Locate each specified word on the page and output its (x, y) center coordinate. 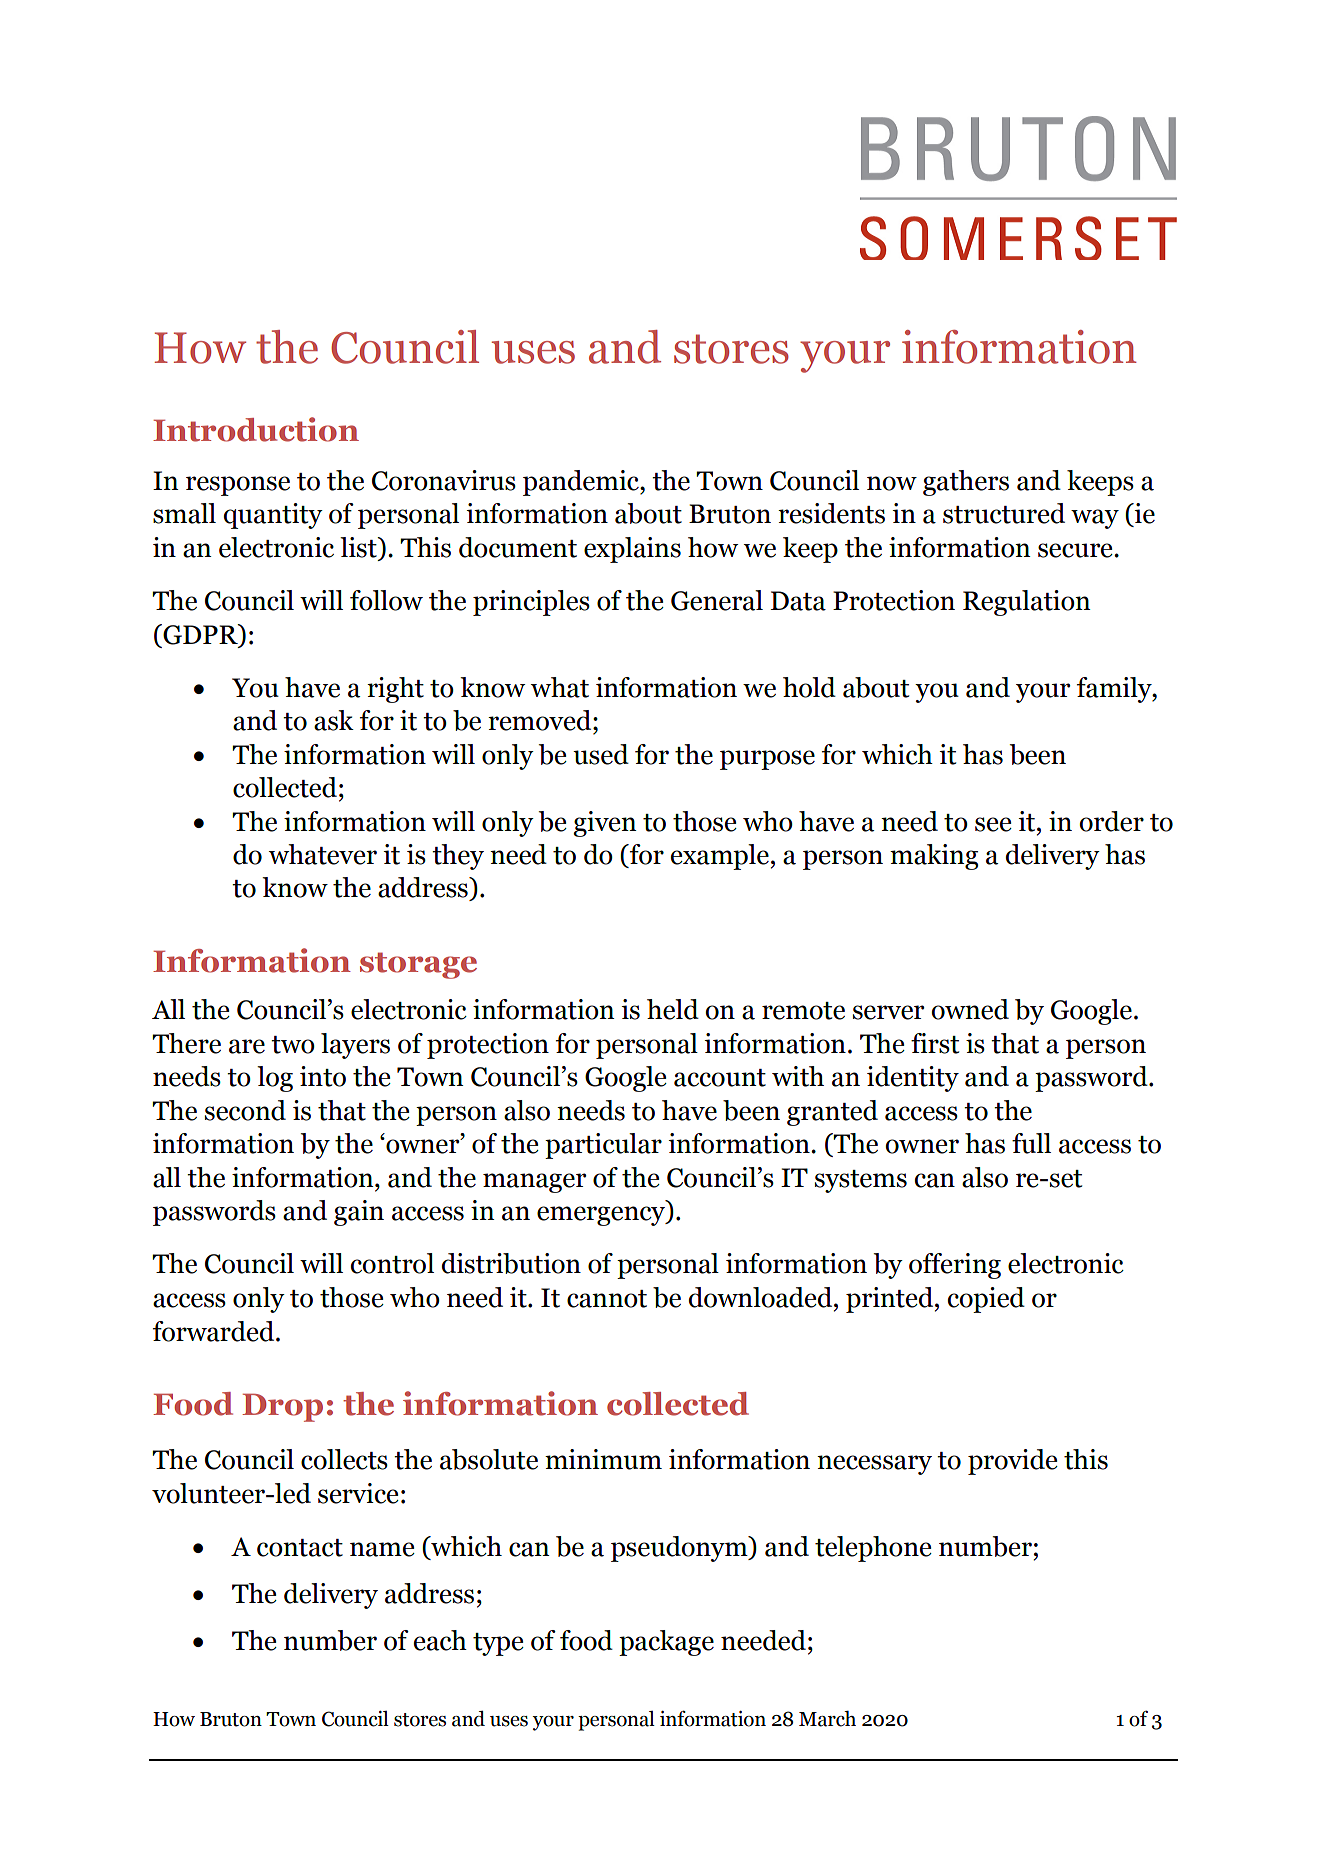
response (238, 486)
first (935, 1043)
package (666, 1643)
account (720, 1078)
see (993, 824)
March (827, 1719)
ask (334, 720)
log (275, 1079)
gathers (966, 483)
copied (986, 1300)
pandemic (582, 483)
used (601, 754)
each (440, 1640)
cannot (607, 1299)
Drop (282, 1407)
